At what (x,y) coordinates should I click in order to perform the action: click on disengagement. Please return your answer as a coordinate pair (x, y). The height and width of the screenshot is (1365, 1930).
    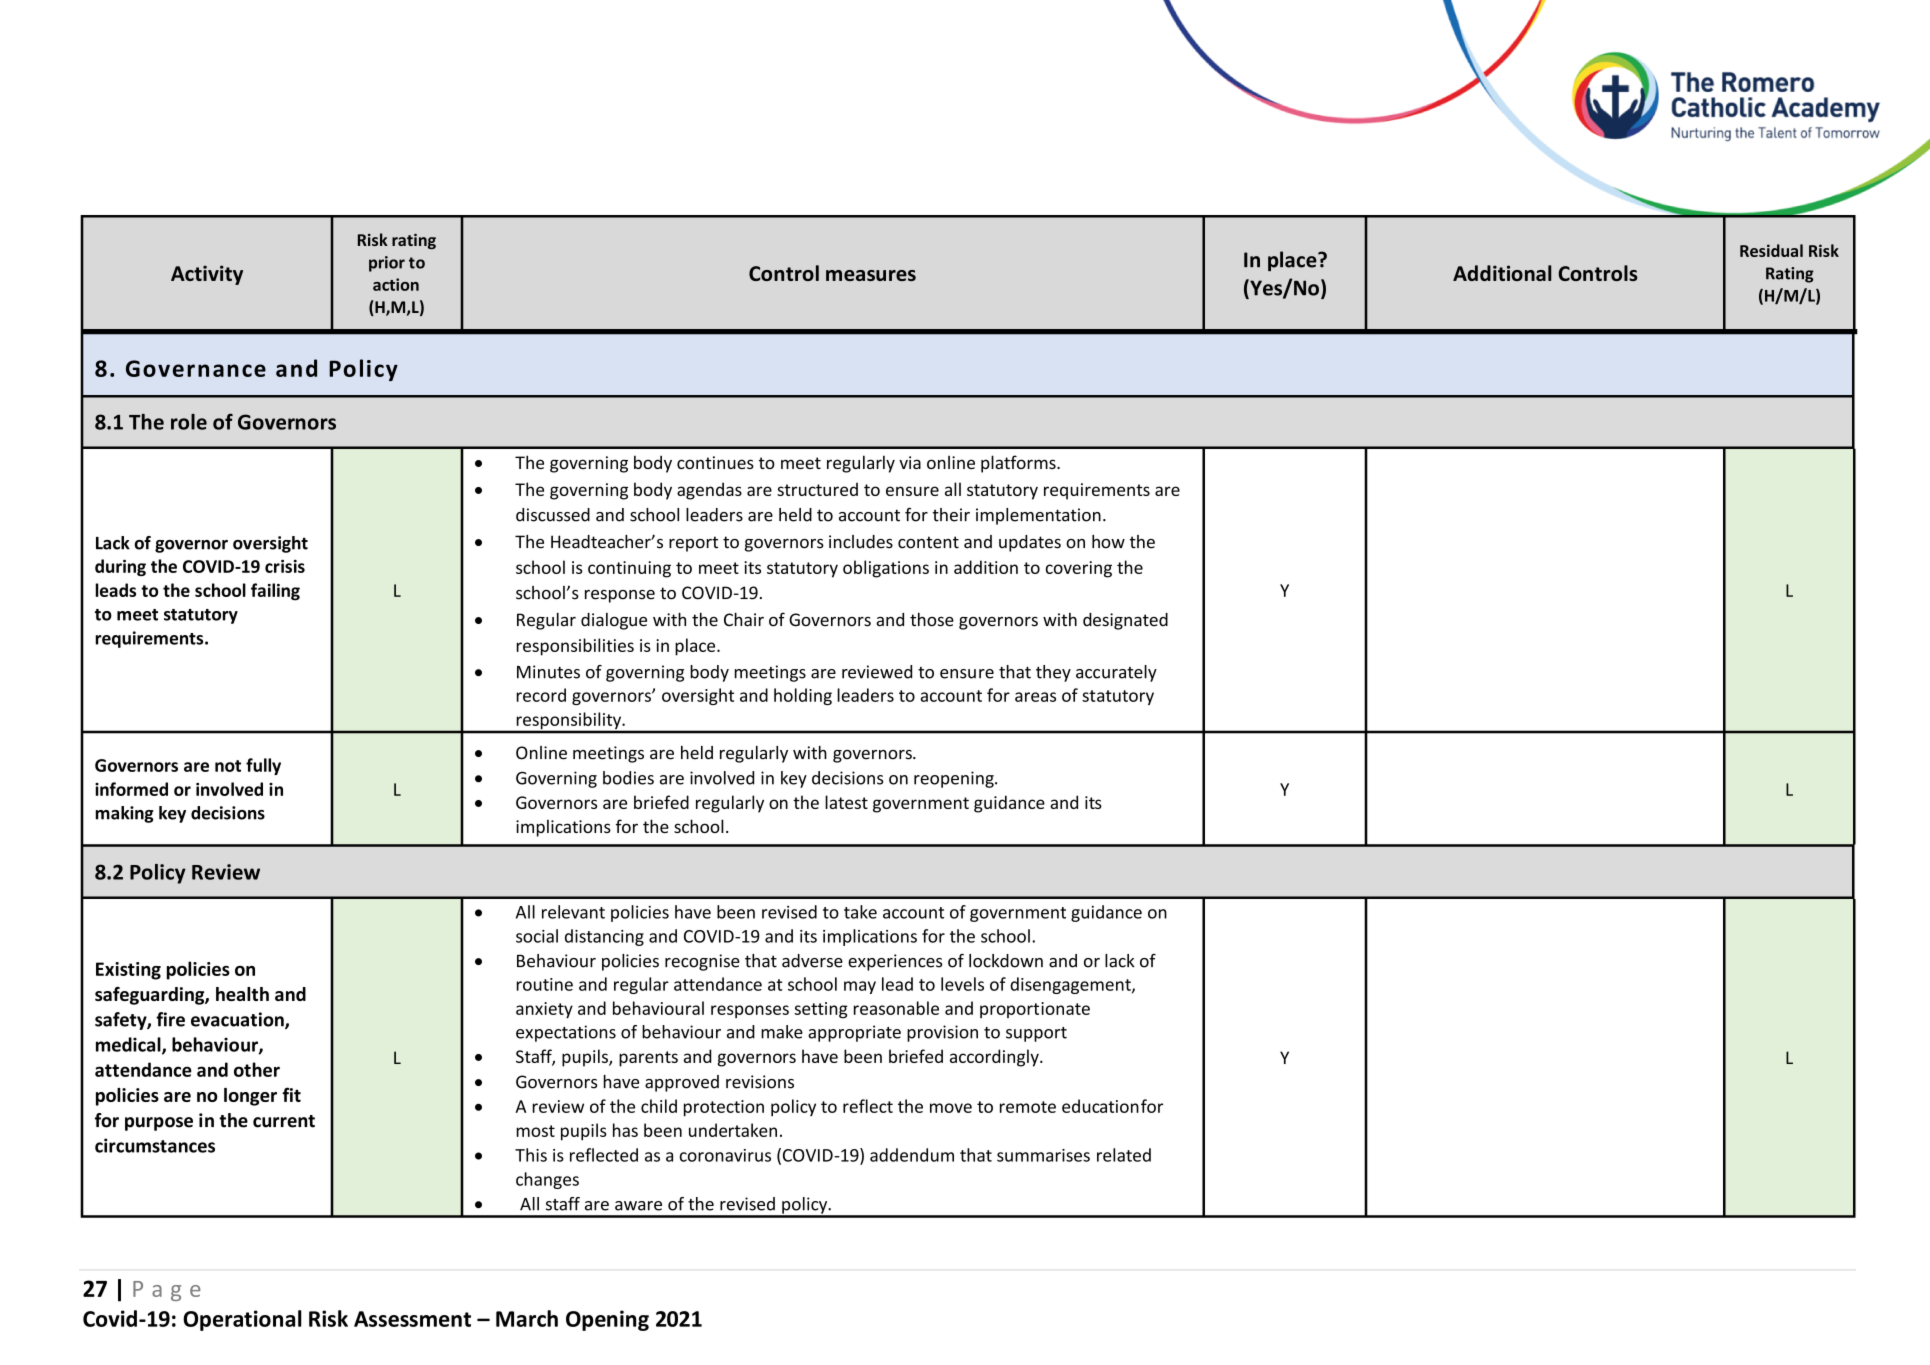
    Looking at the image, I should click on (1071, 985).
